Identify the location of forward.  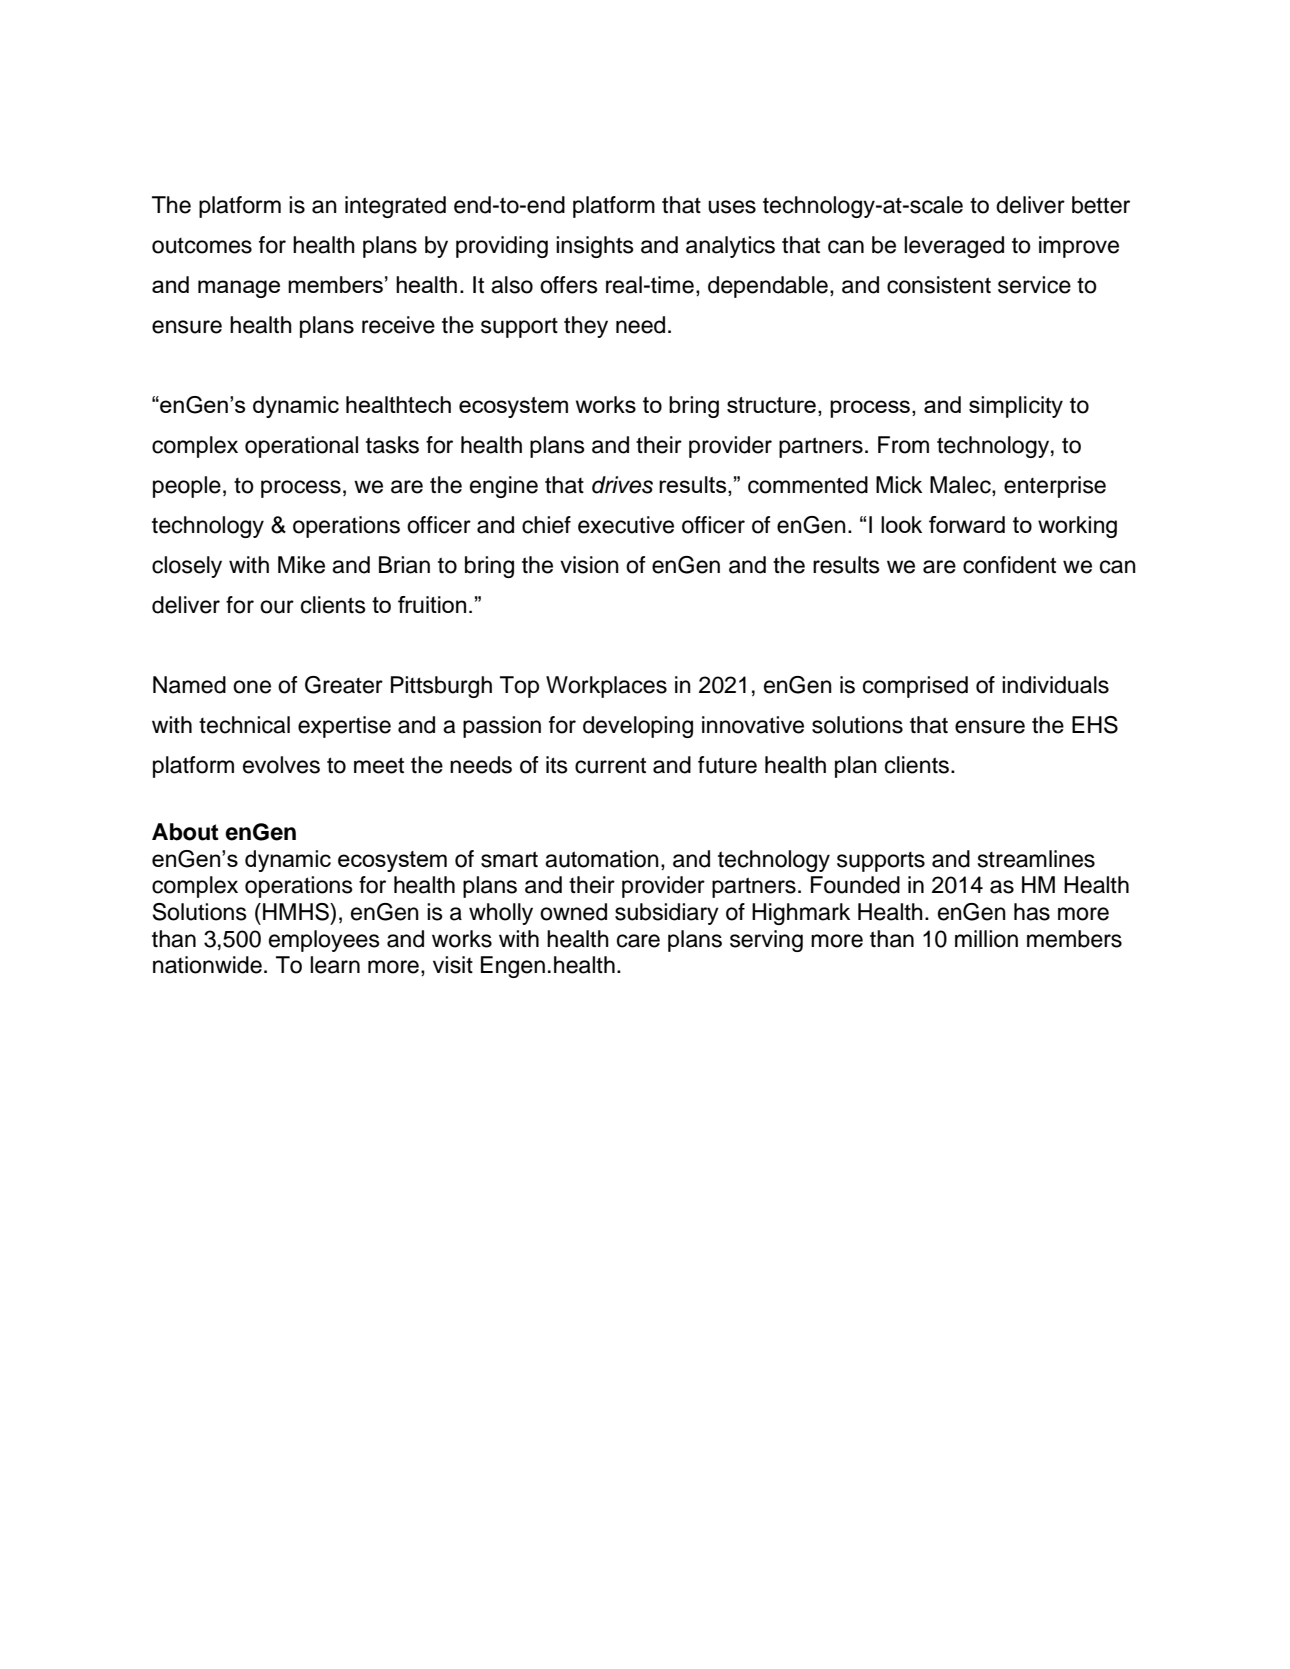
(967, 524).
